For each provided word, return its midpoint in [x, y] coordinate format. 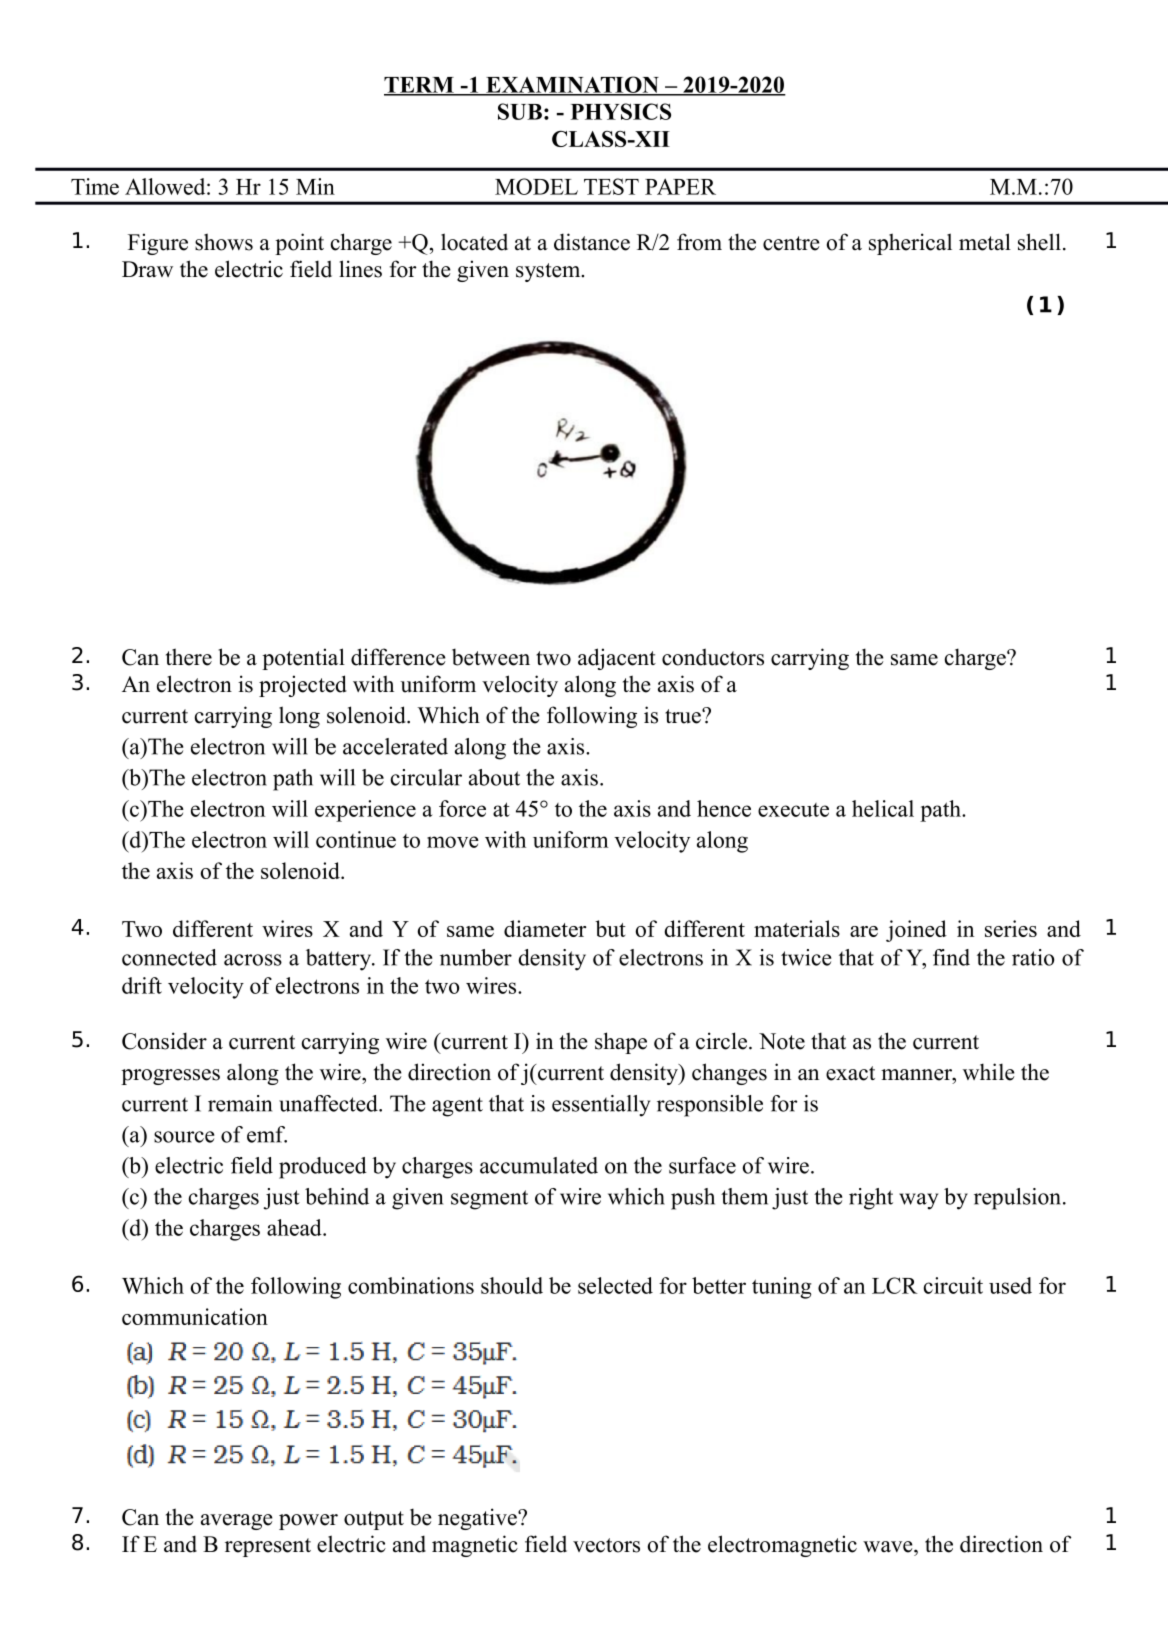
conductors [713, 657]
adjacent [617, 659]
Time [95, 186]
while [989, 1072]
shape [621, 1043]
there [189, 657]
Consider [164, 1041]
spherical [910, 244]
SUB [520, 111]
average [237, 1522]
